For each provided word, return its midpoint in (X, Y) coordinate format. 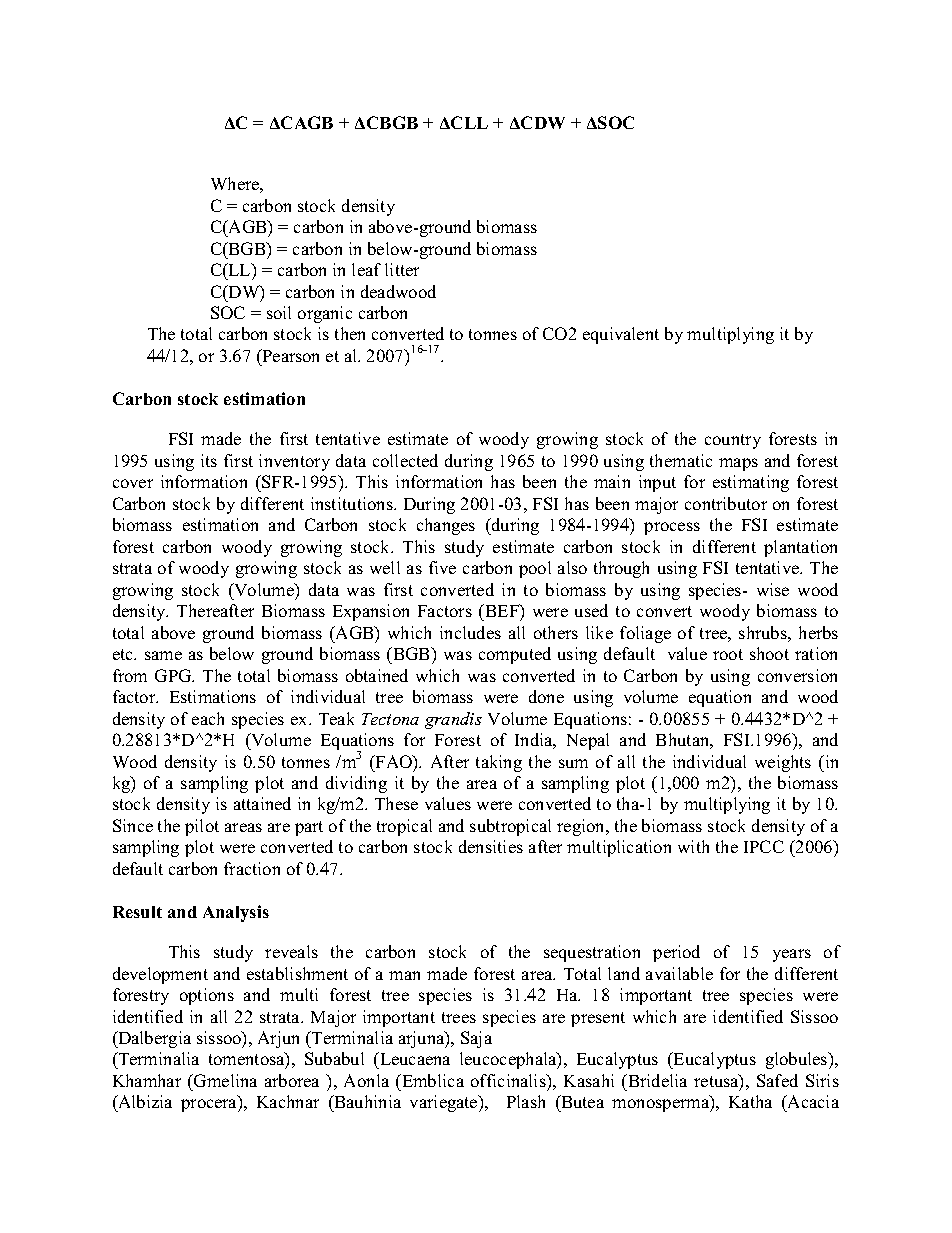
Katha (750, 1101)
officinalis (509, 1080)
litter (402, 269)
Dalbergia (153, 1039)
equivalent (621, 335)
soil (279, 312)
